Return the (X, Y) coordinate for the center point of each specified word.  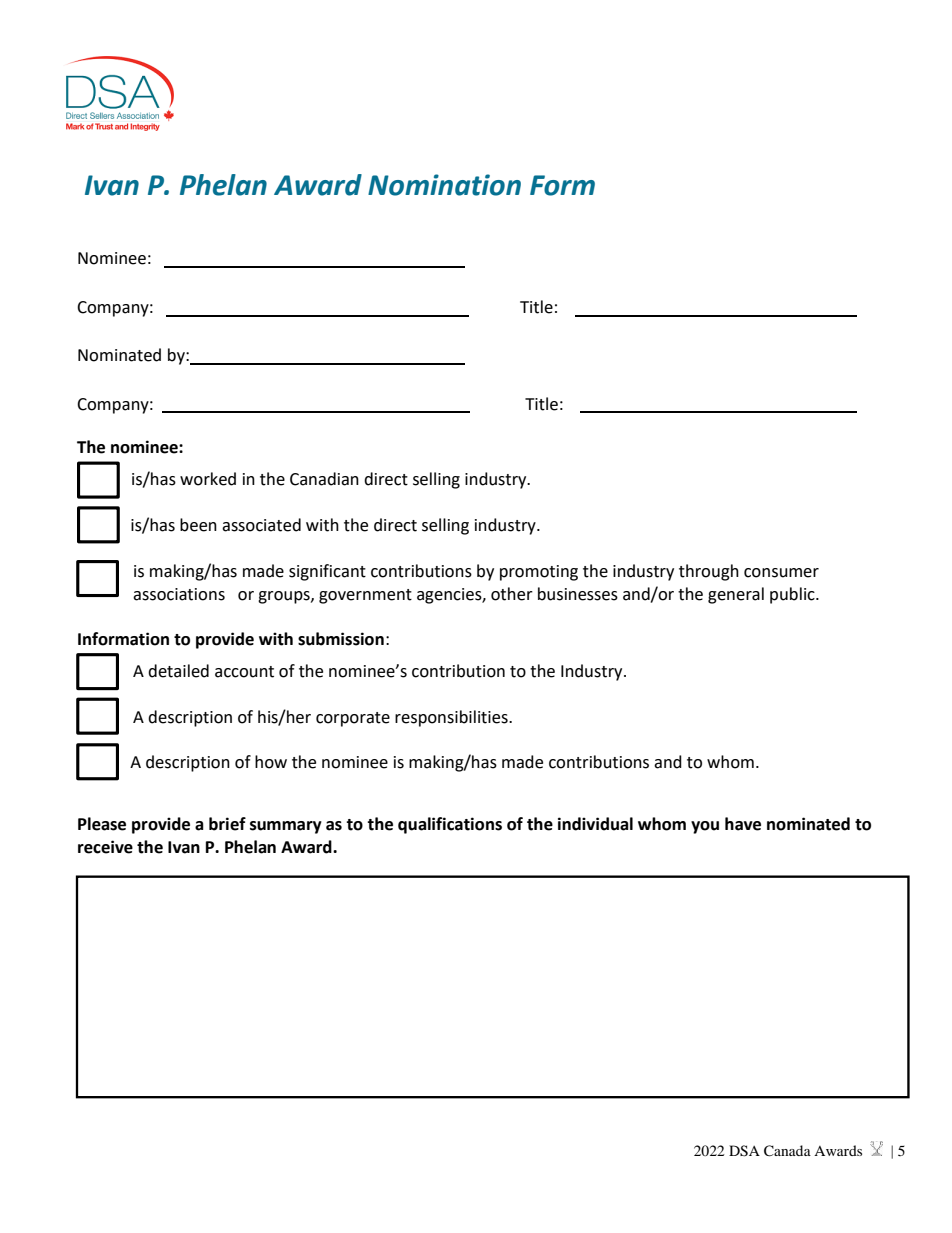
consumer (781, 573)
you (705, 827)
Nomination (444, 185)
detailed (178, 671)
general (736, 595)
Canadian (324, 479)
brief (227, 824)
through (709, 572)
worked (208, 479)
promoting (539, 573)
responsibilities (452, 718)
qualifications (450, 825)
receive (105, 847)
